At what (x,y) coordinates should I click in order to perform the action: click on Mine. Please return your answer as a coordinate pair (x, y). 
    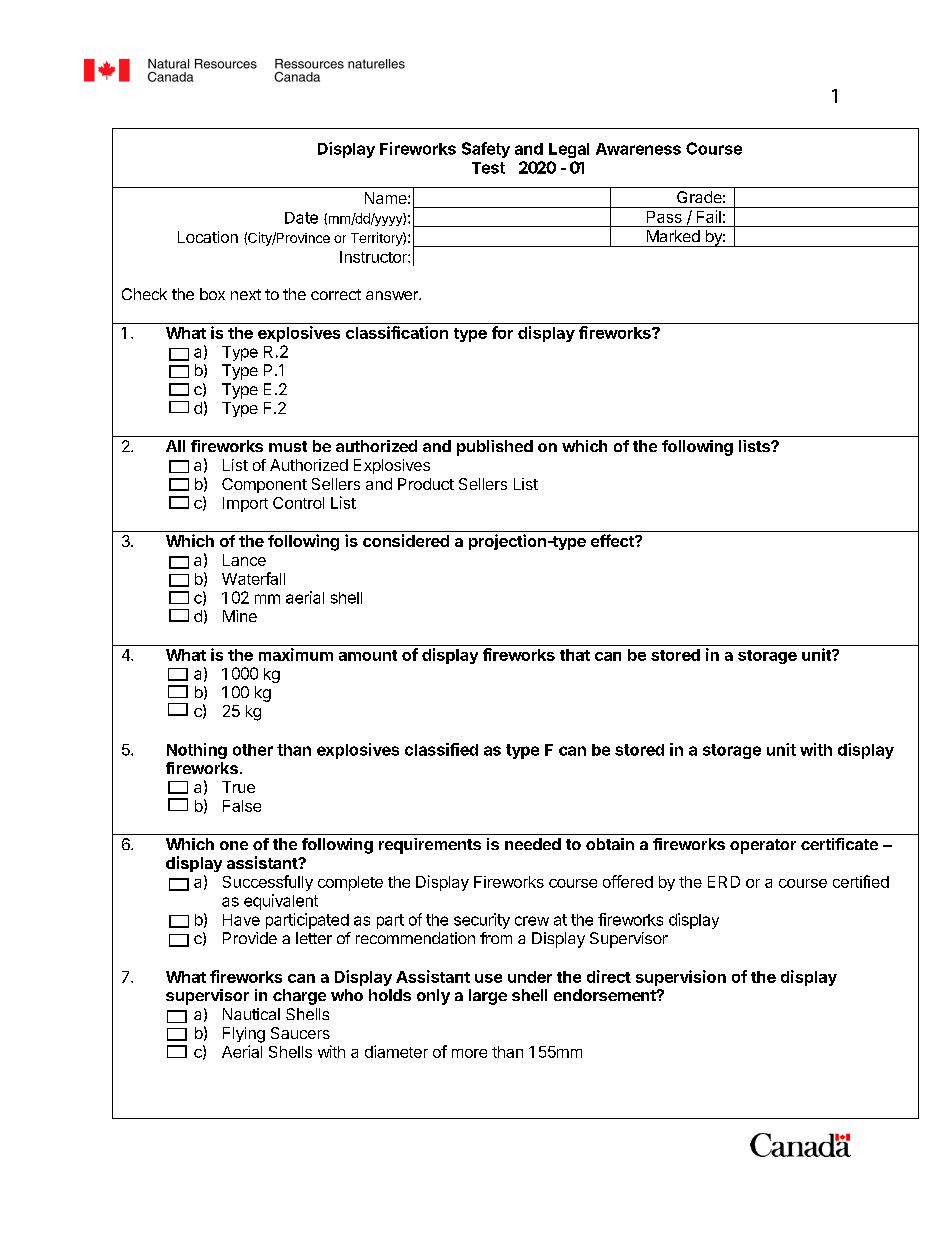
    Looking at the image, I should click on (240, 616).
